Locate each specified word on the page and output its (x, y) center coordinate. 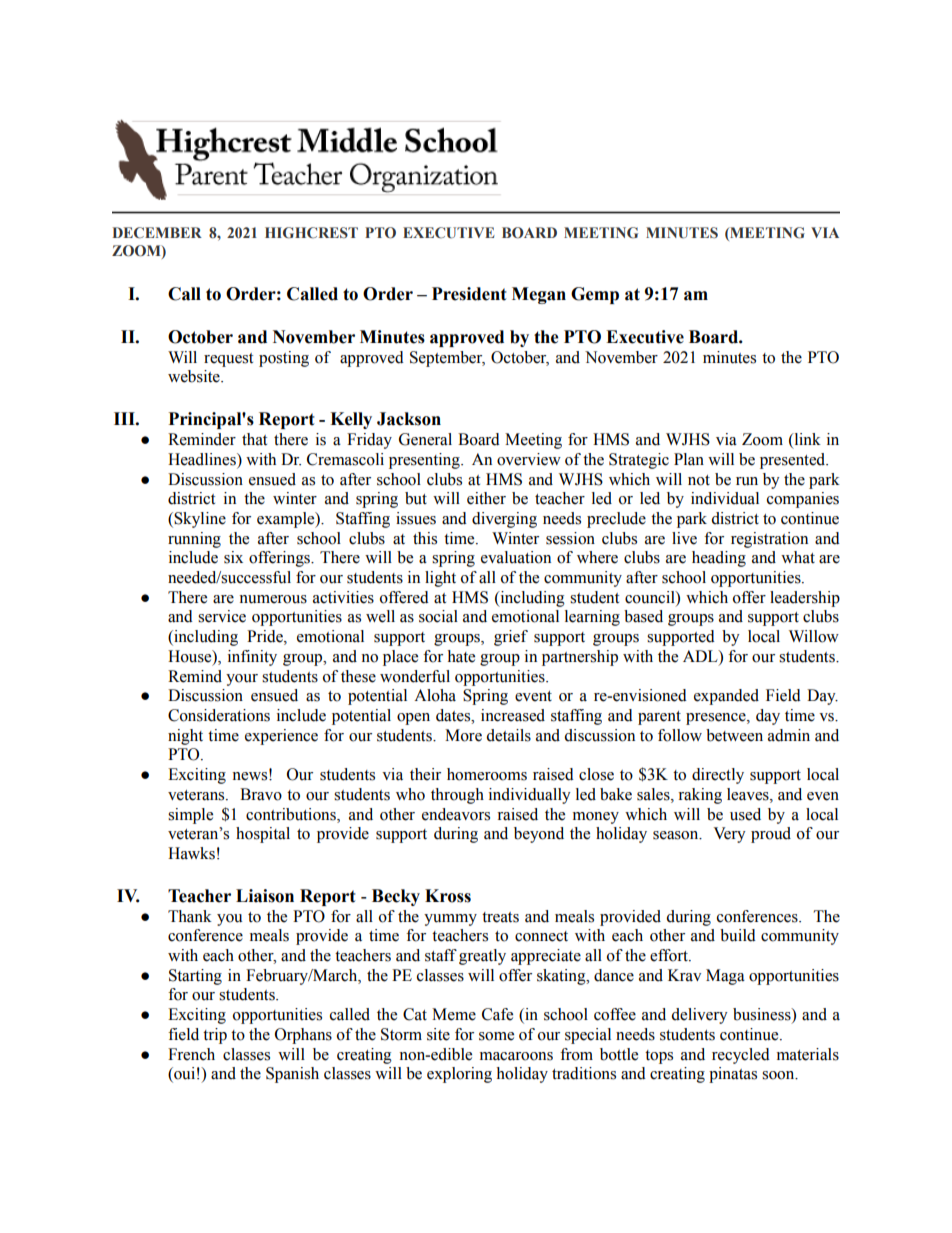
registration (769, 540)
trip (215, 1036)
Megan (539, 295)
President (469, 294)
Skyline (199, 520)
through (457, 796)
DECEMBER (157, 233)
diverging (504, 520)
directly (718, 776)
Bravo (261, 794)
